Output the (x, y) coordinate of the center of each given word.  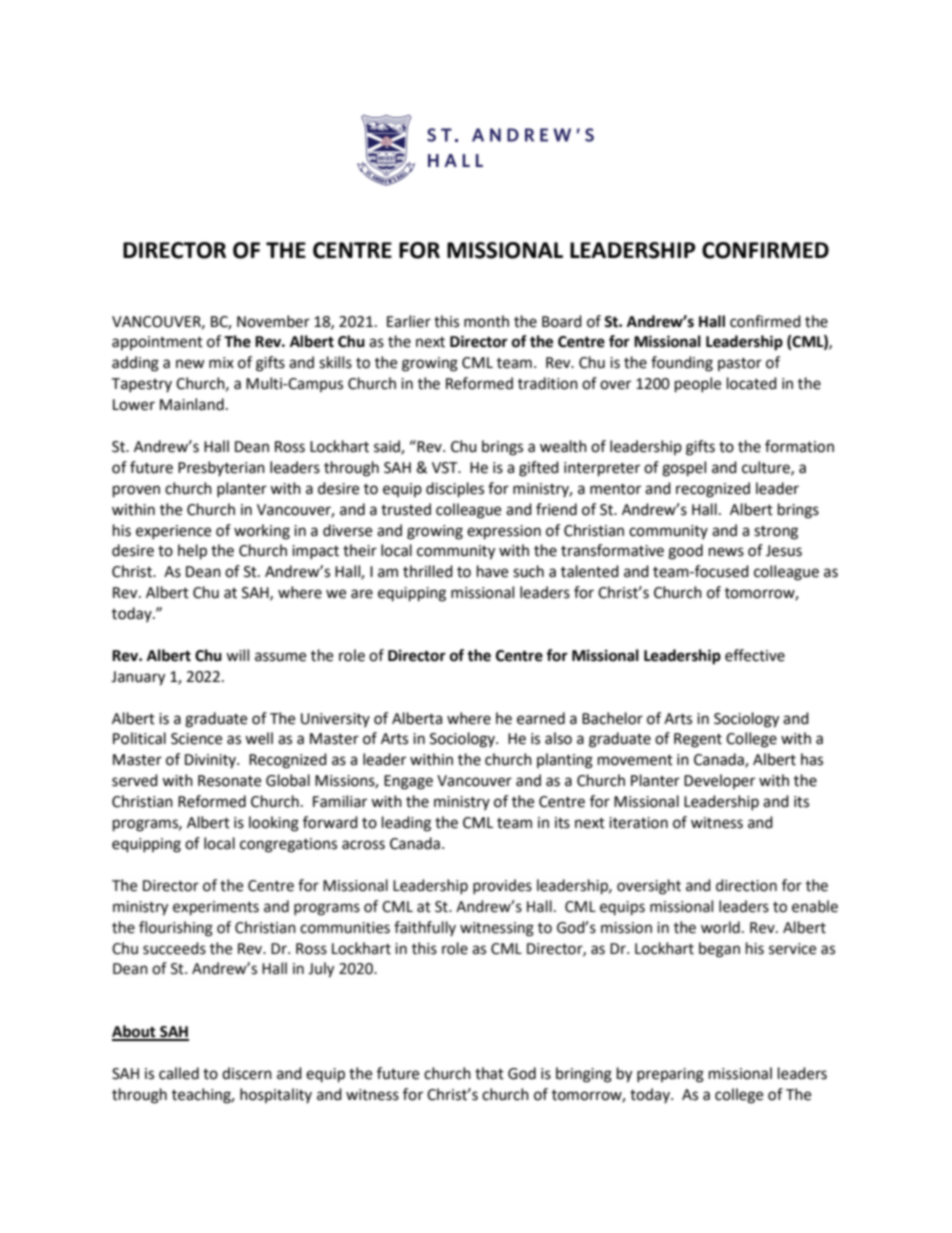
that (489, 1073)
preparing (670, 1075)
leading (406, 824)
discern (247, 1073)
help (192, 552)
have (492, 571)
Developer (719, 781)
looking (274, 824)
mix (221, 362)
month (486, 321)
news (726, 552)
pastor (740, 364)
